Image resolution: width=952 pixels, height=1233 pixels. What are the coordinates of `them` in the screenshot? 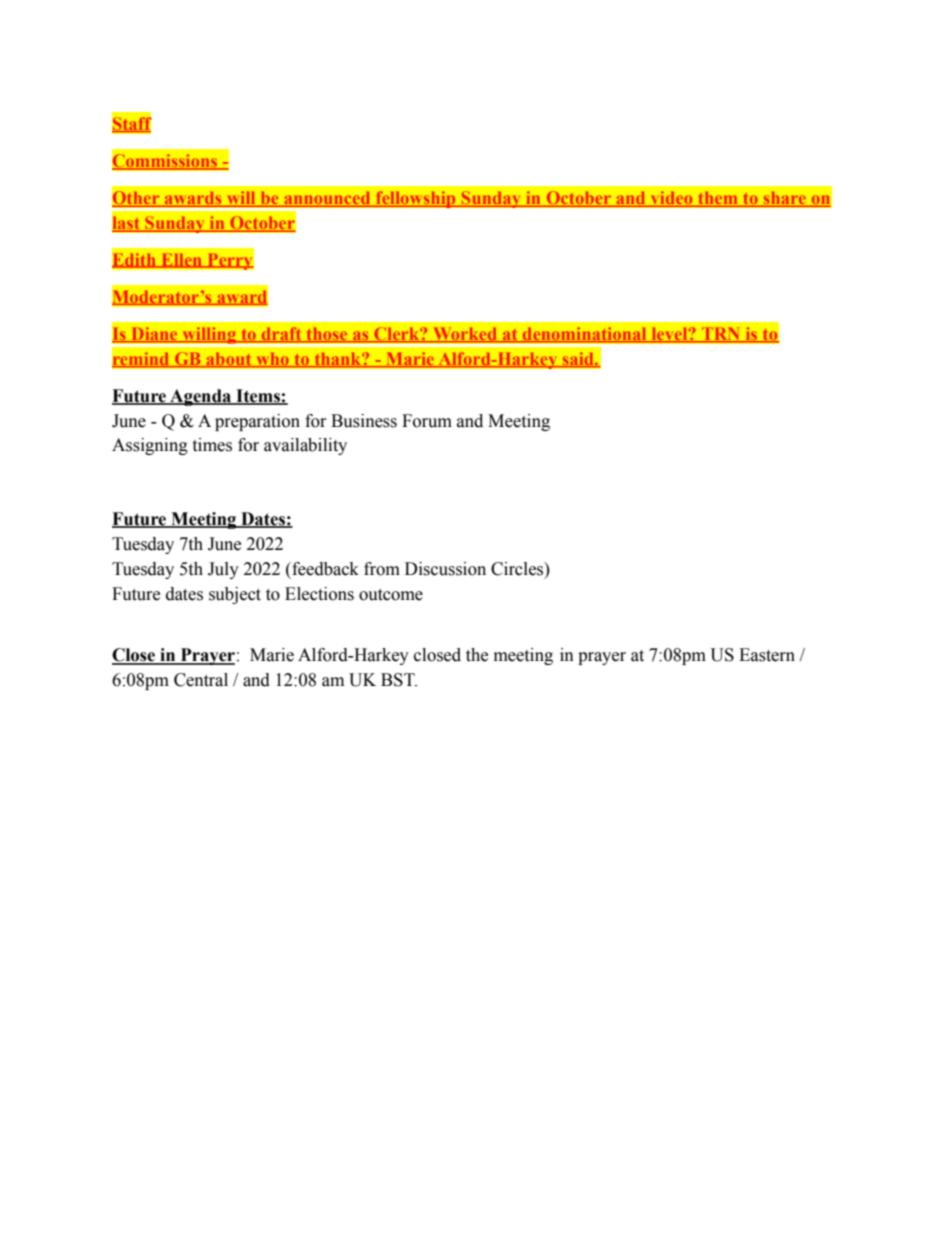 It's located at (718, 199).
